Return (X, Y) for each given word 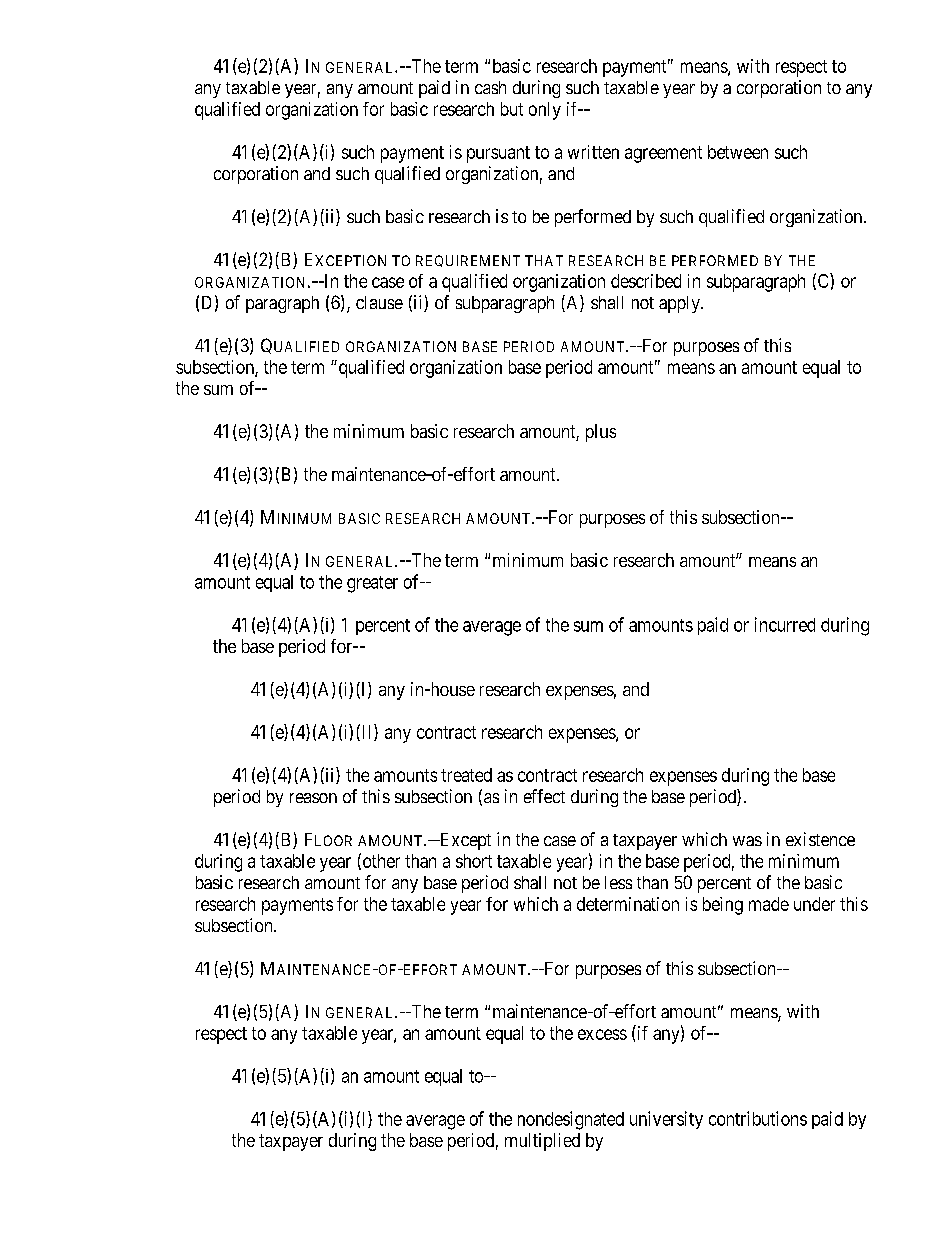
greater (372, 584)
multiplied (542, 1142)
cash (490, 87)
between (738, 152)
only (545, 111)
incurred (785, 624)
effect (544, 796)
